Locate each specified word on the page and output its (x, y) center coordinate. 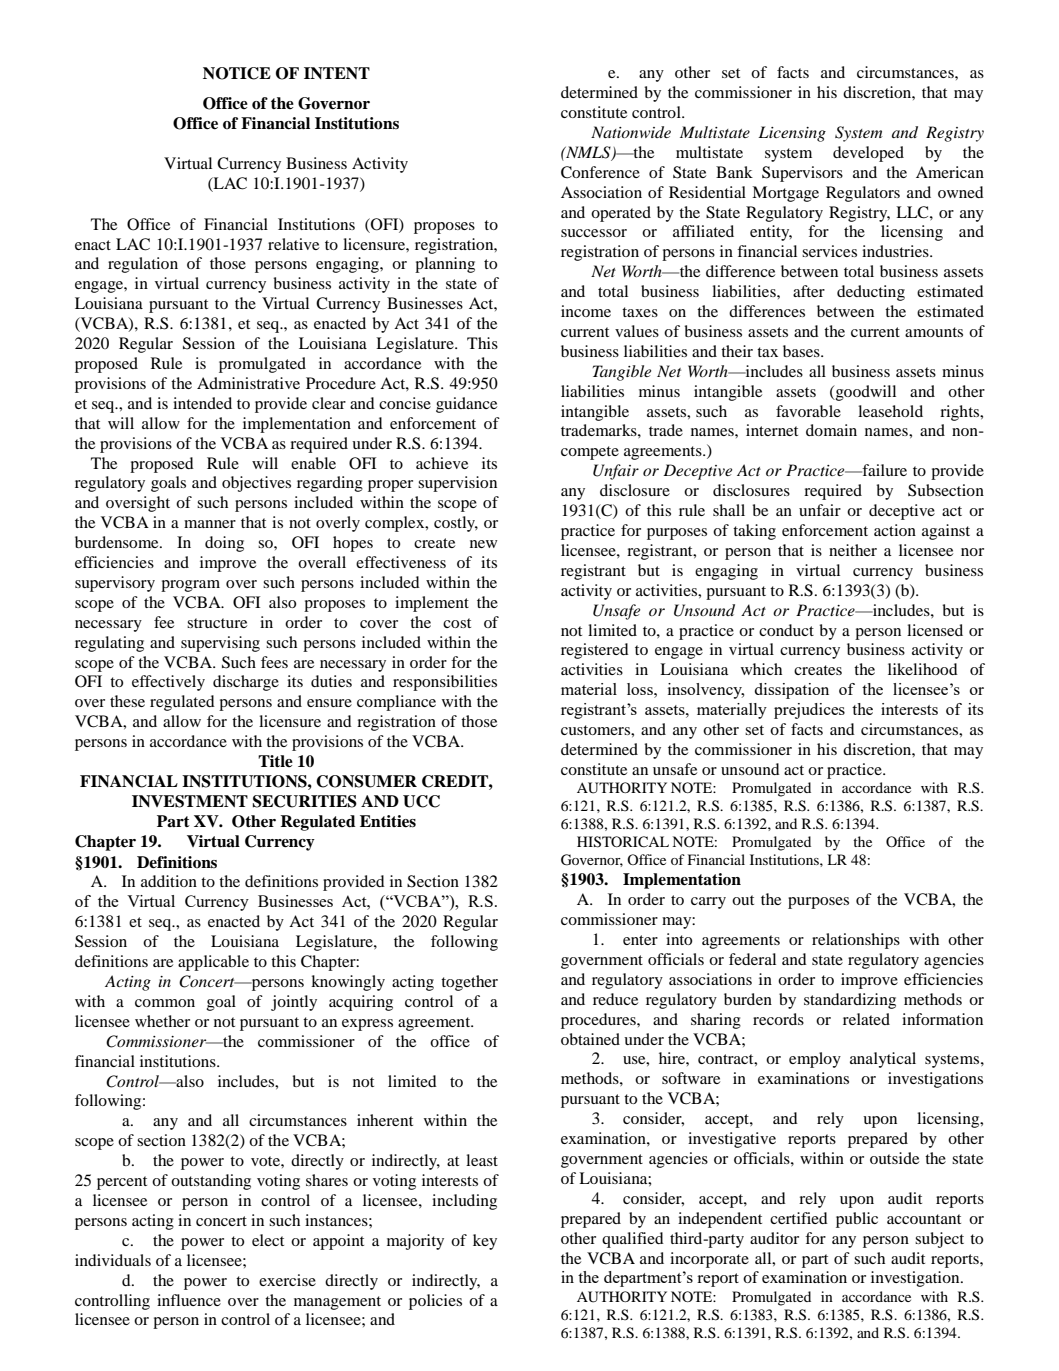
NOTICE (237, 73)
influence (189, 1300)
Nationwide (631, 132)
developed (868, 154)
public (857, 1220)
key (485, 1242)
